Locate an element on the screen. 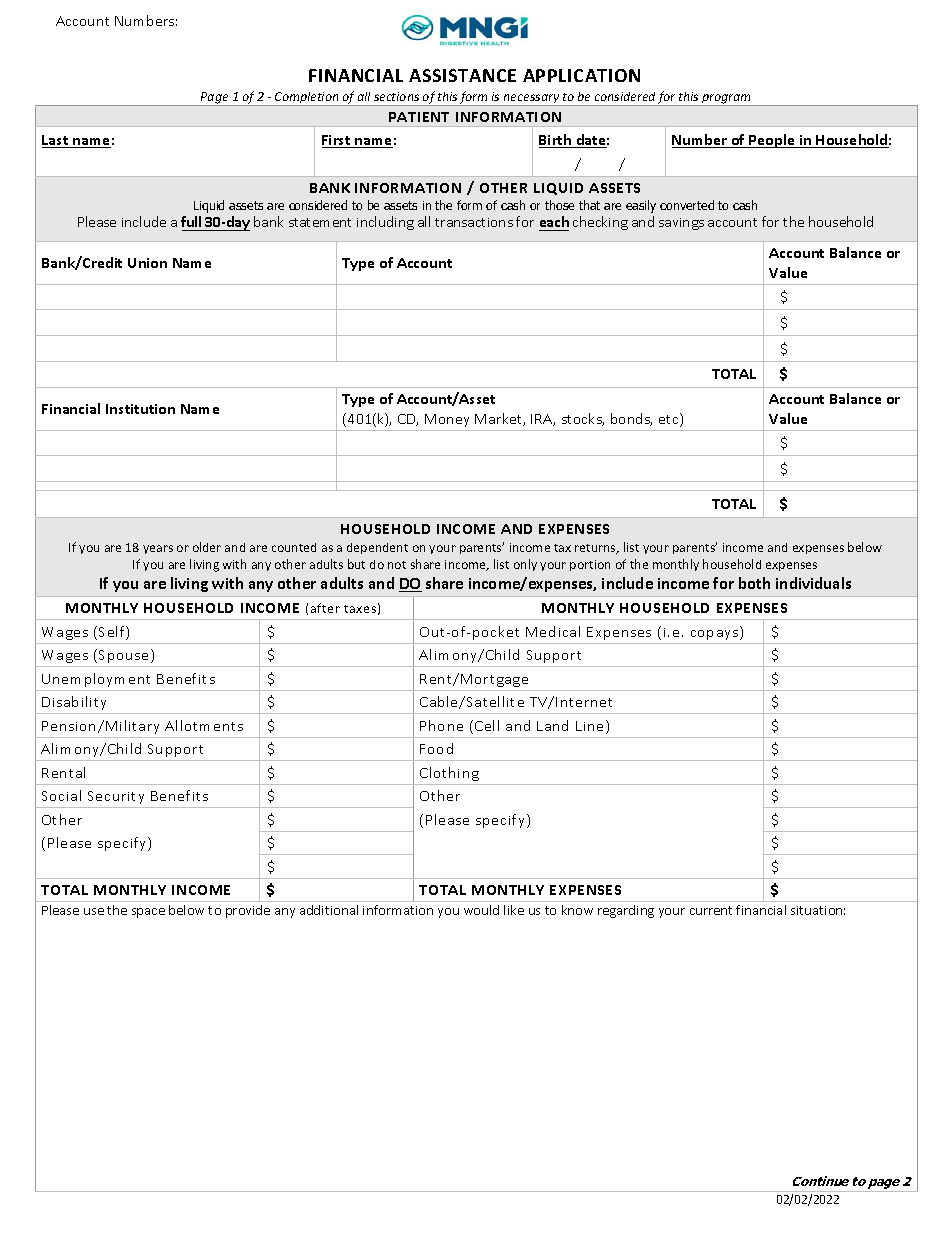 This screenshot has height=1233, width=952. PATIENT is located at coordinates (419, 117).
